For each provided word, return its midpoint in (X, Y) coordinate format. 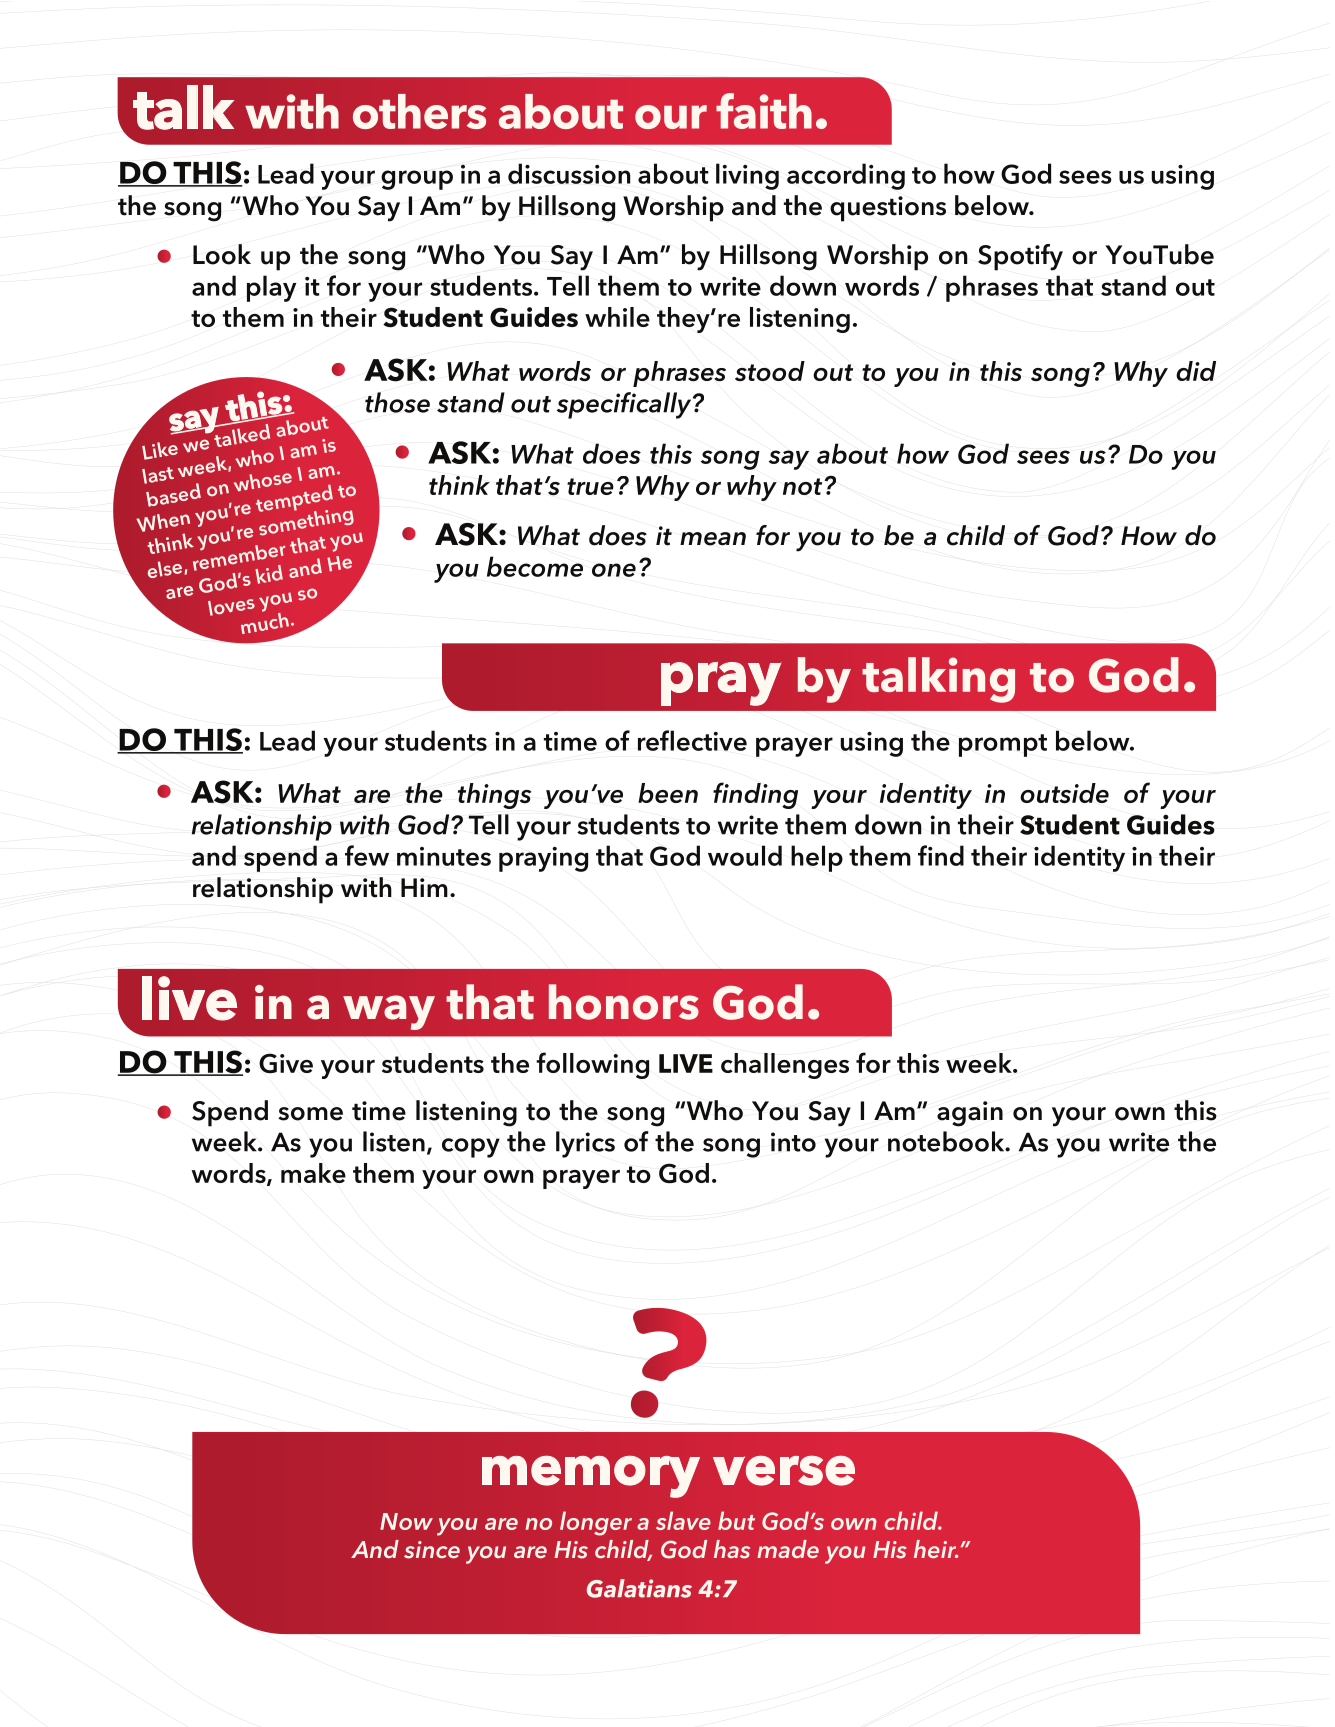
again (970, 1114)
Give (286, 1063)
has (732, 1549)
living (747, 176)
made (788, 1549)
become (535, 566)
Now (406, 1521)
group (417, 180)
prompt (1003, 745)
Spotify (1020, 257)
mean (713, 539)
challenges (785, 1066)
